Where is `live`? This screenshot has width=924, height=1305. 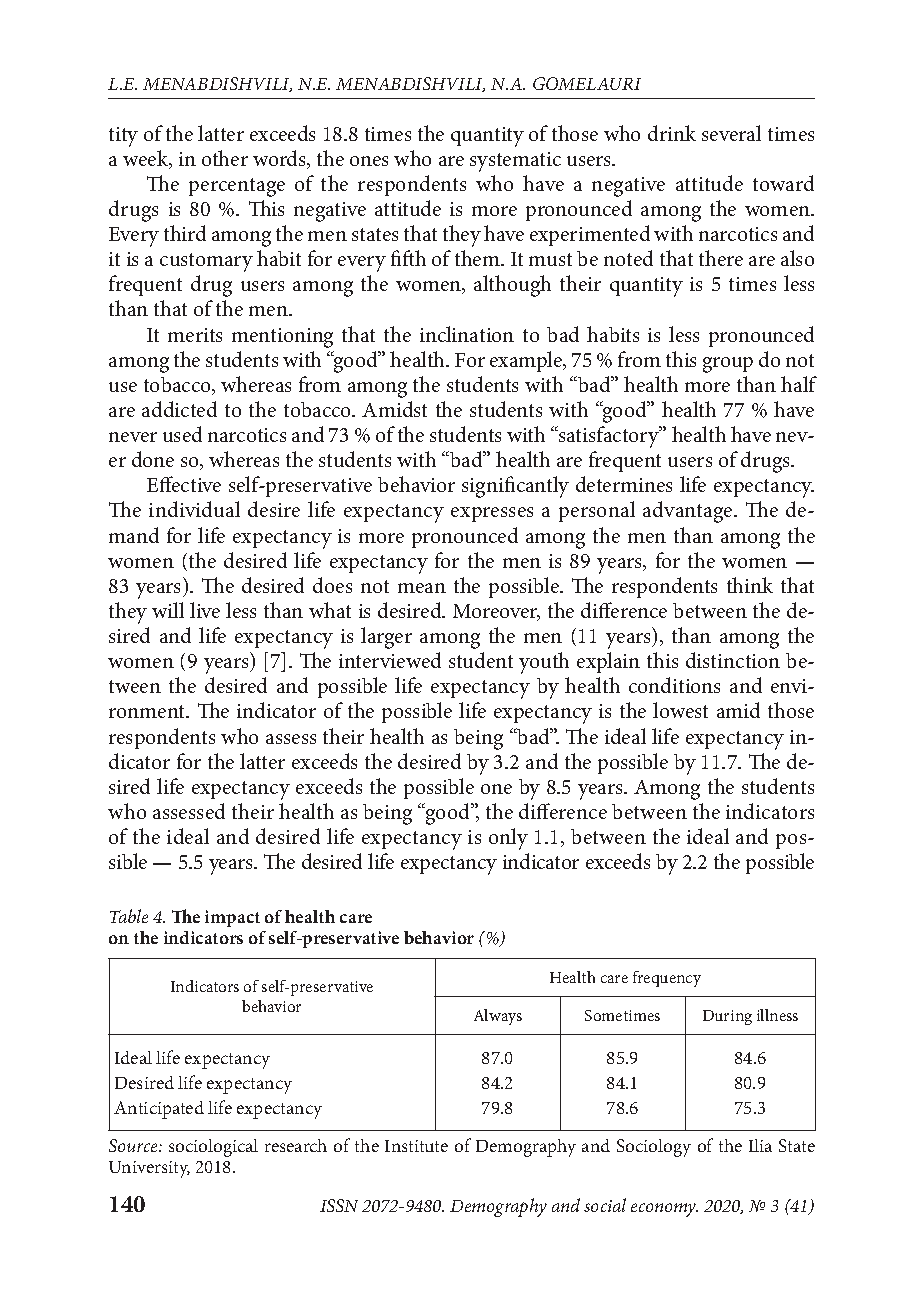
live is located at coordinates (205, 610).
